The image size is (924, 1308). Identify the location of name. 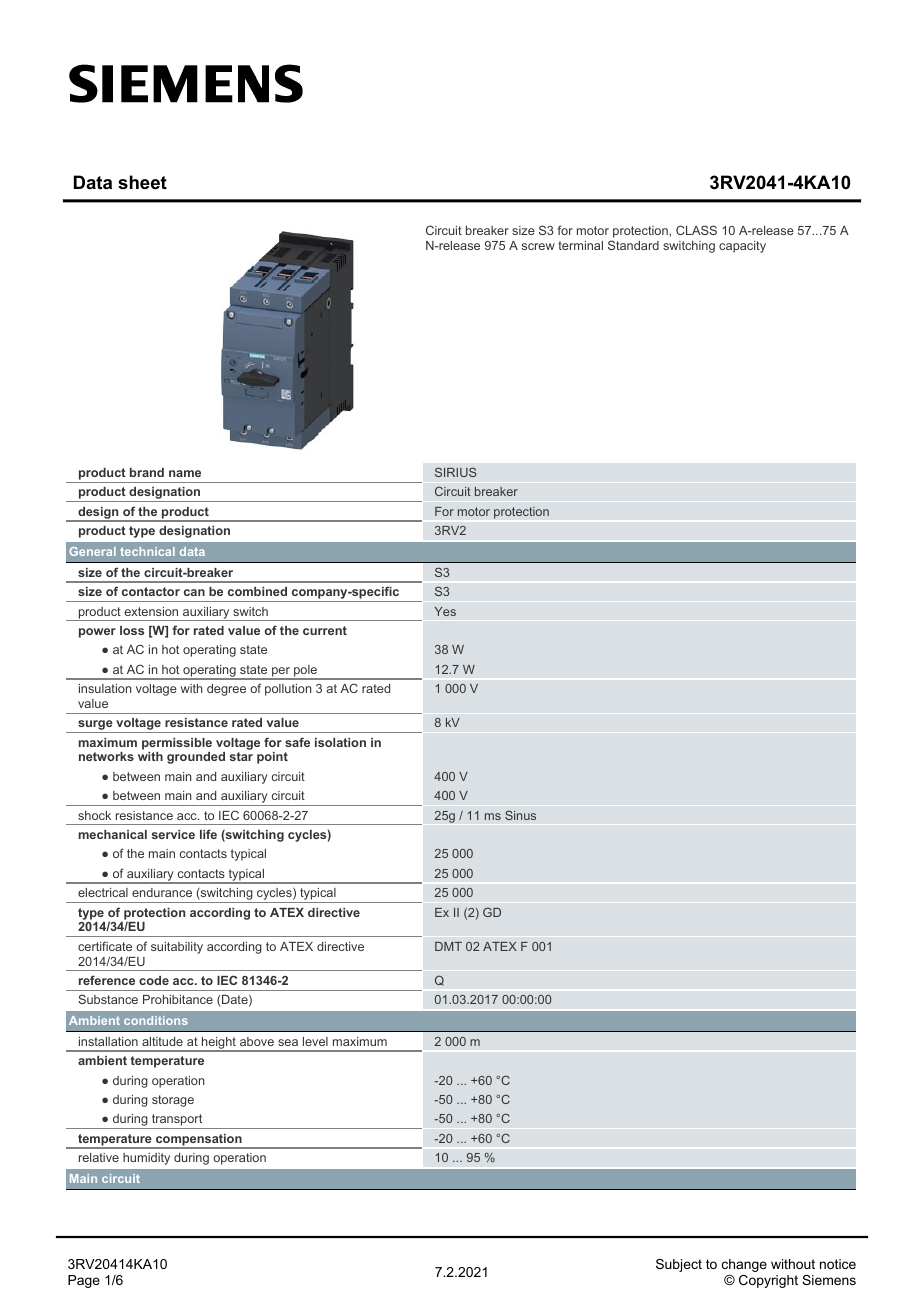
(185, 473).
